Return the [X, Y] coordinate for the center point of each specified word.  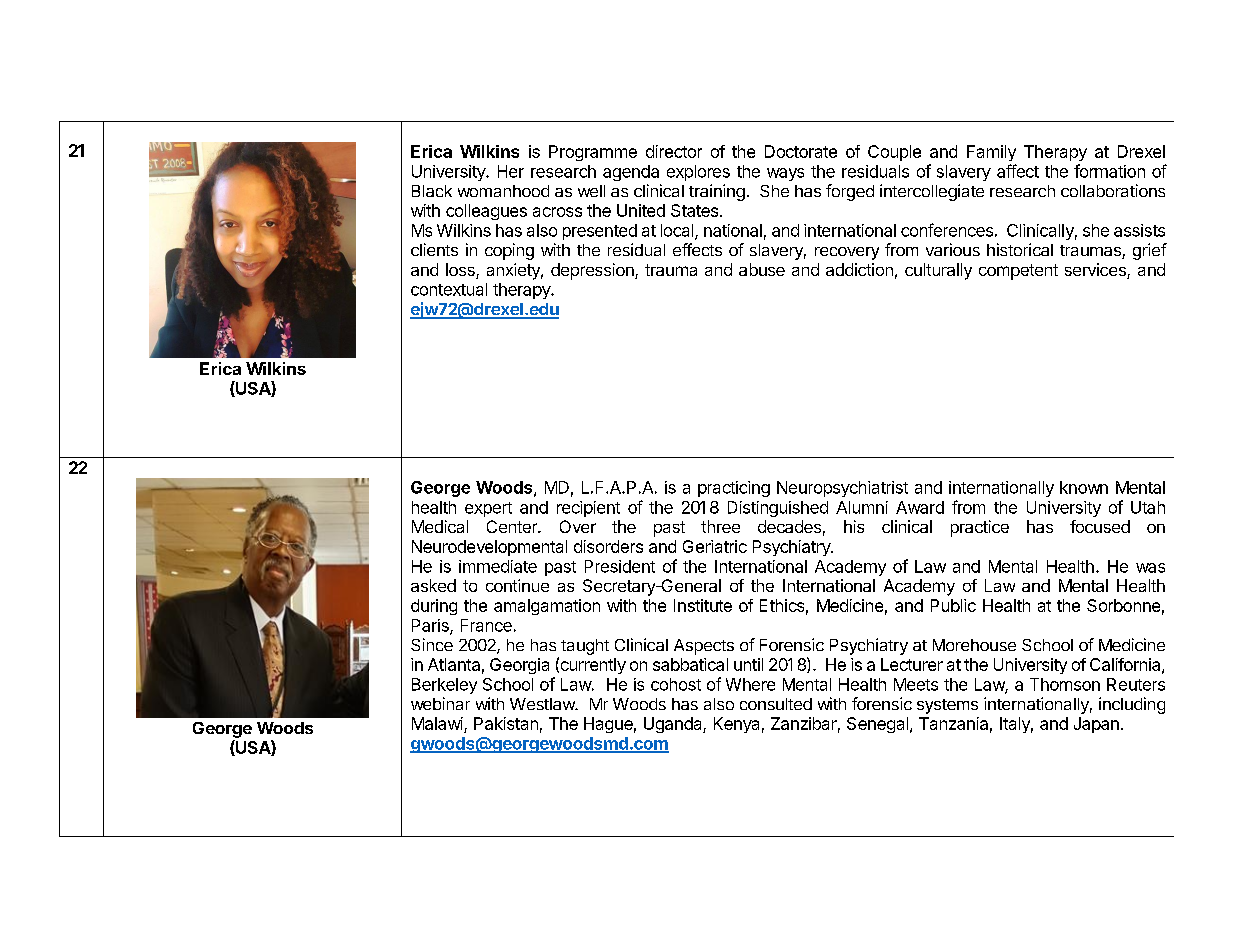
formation [1109, 171]
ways [785, 174]
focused [1100, 526]
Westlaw [543, 704]
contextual [449, 289]
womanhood [503, 191]
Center [513, 526]
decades [789, 526]
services [1096, 271]
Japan [1096, 725]
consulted [776, 704]
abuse [762, 269]
